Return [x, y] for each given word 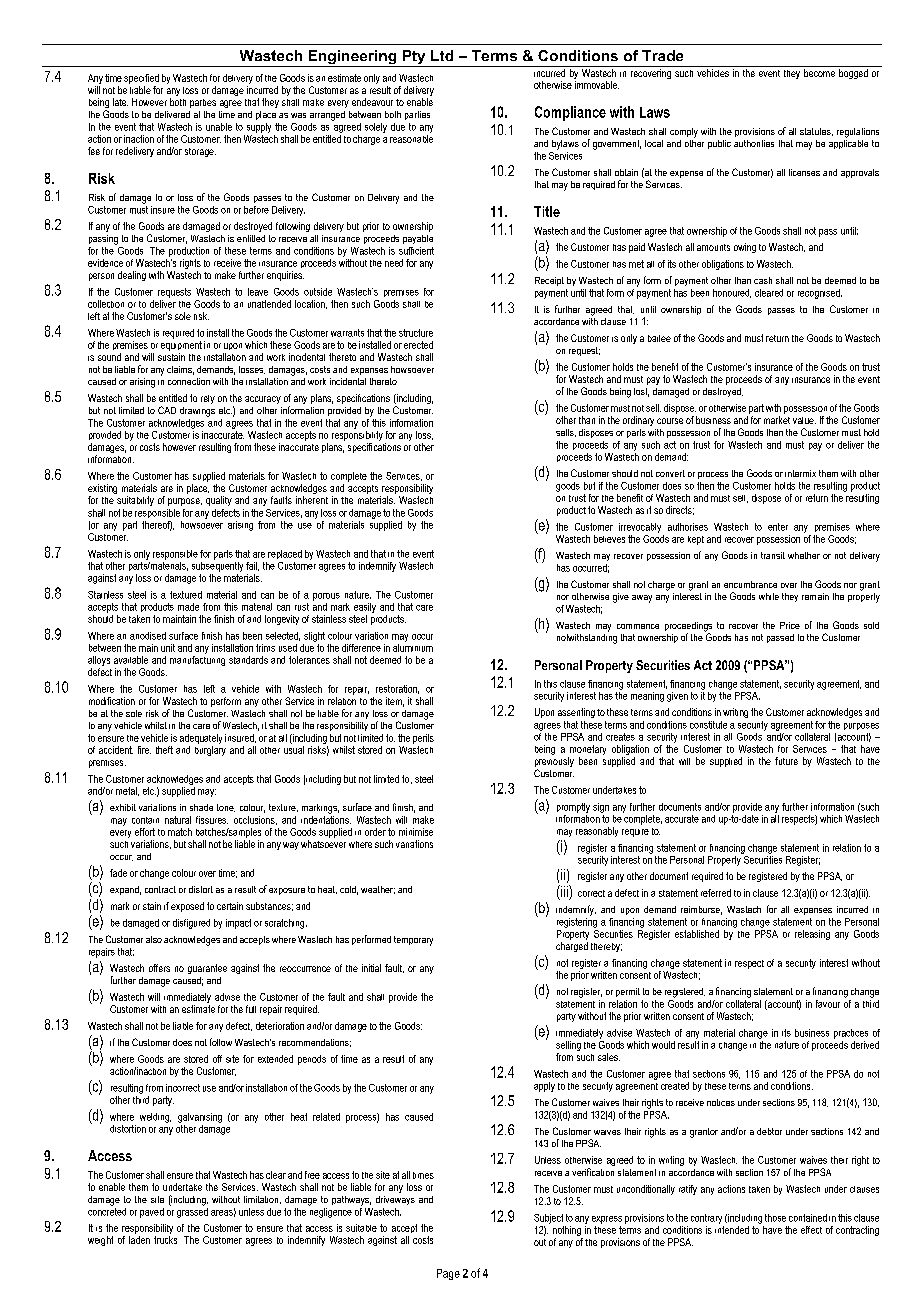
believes [609, 539]
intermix [800, 473]
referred [716, 893]
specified [141, 79]
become [819, 73]
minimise [416, 832]
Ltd [442, 55]
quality [219, 501]
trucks [165, 1238]
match [180, 832]
